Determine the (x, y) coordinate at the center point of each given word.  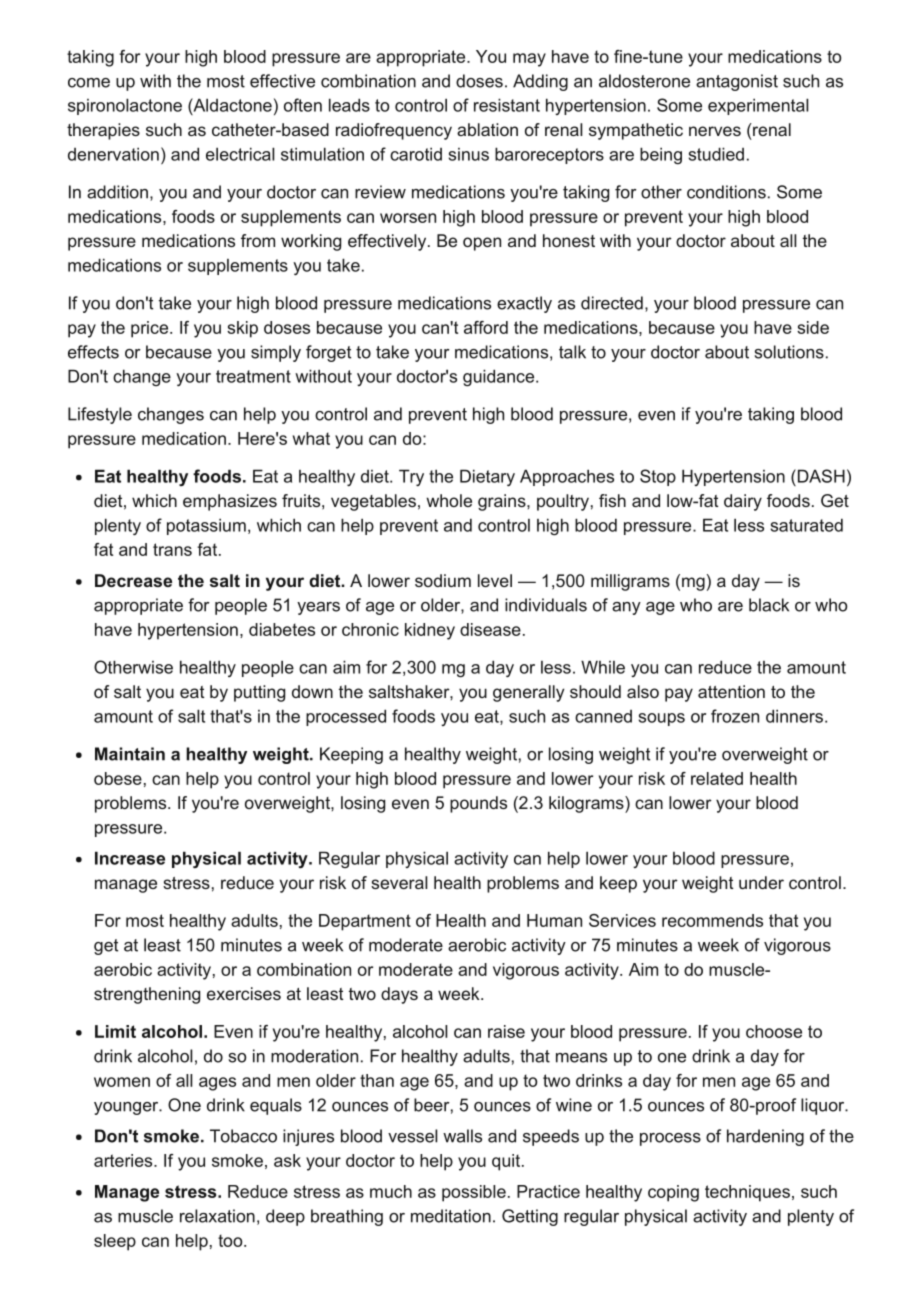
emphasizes (230, 502)
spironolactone (125, 106)
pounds (478, 804)
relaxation (217, 1216)
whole (449, 500)
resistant (507, 105)
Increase (130, 858)
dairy (743, 502)
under (761, 882)
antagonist (737, 82)
